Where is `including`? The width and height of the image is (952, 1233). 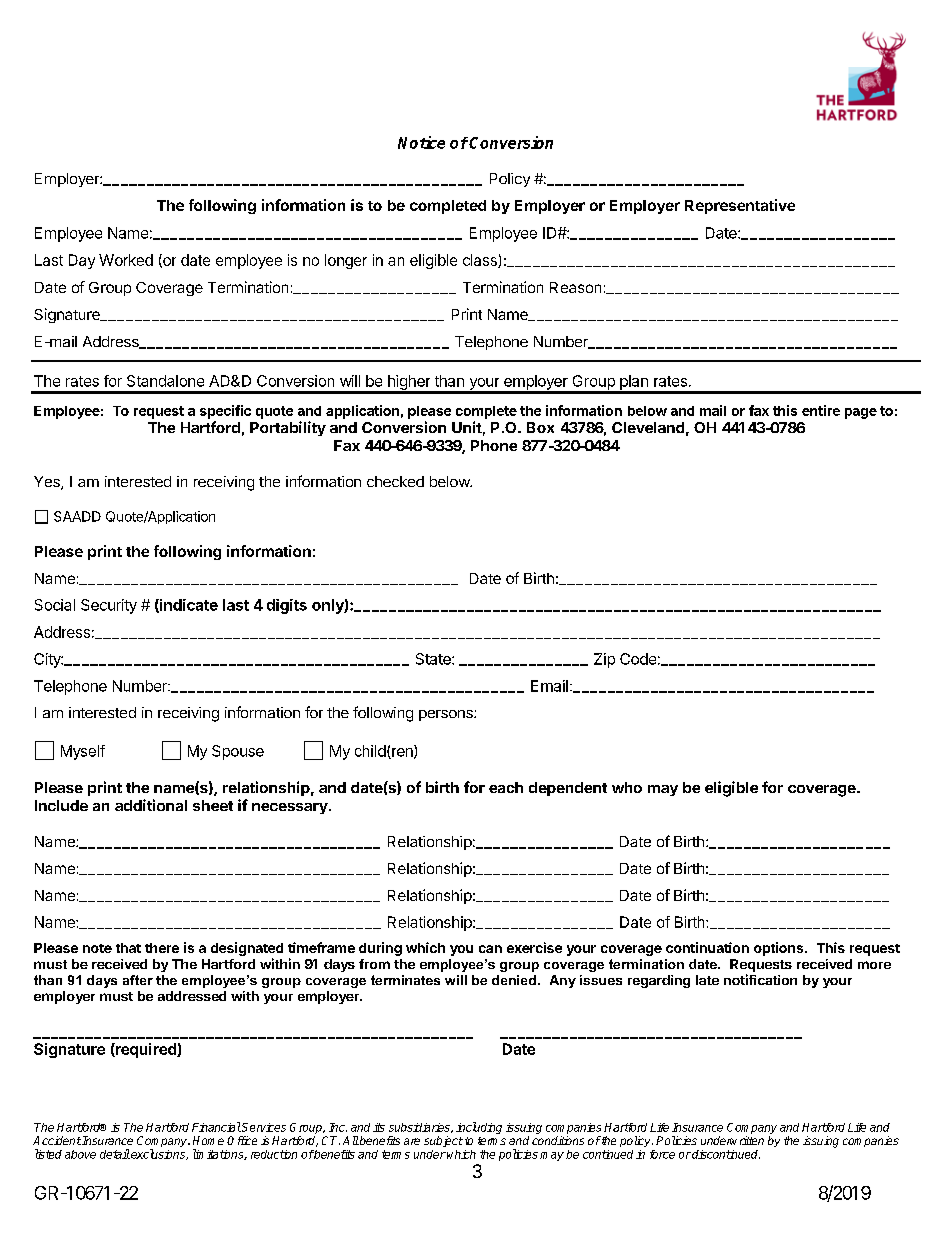 including is located at coordinates (479, 1128).
